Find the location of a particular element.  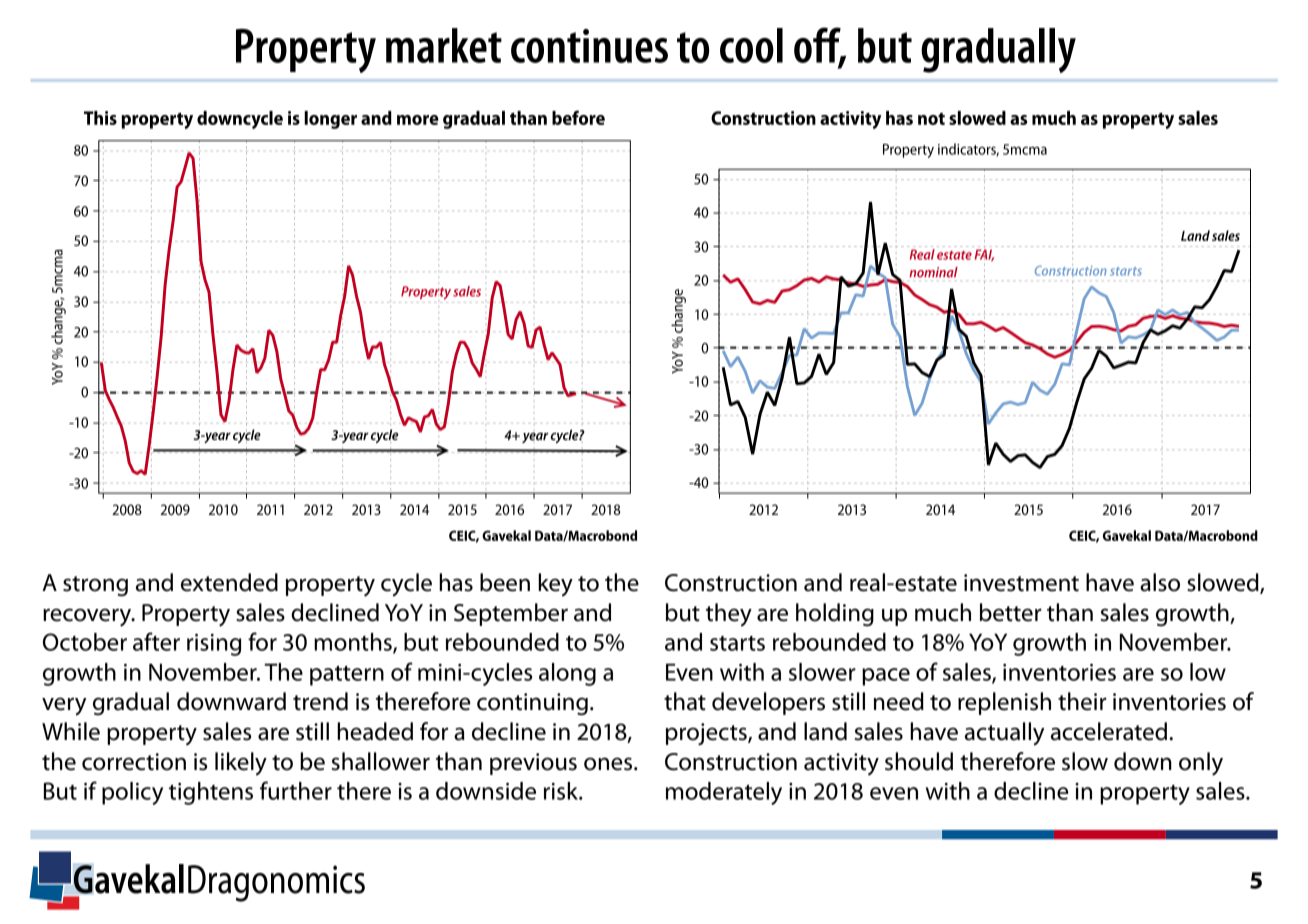

key is located at coordinates (555, 585).
